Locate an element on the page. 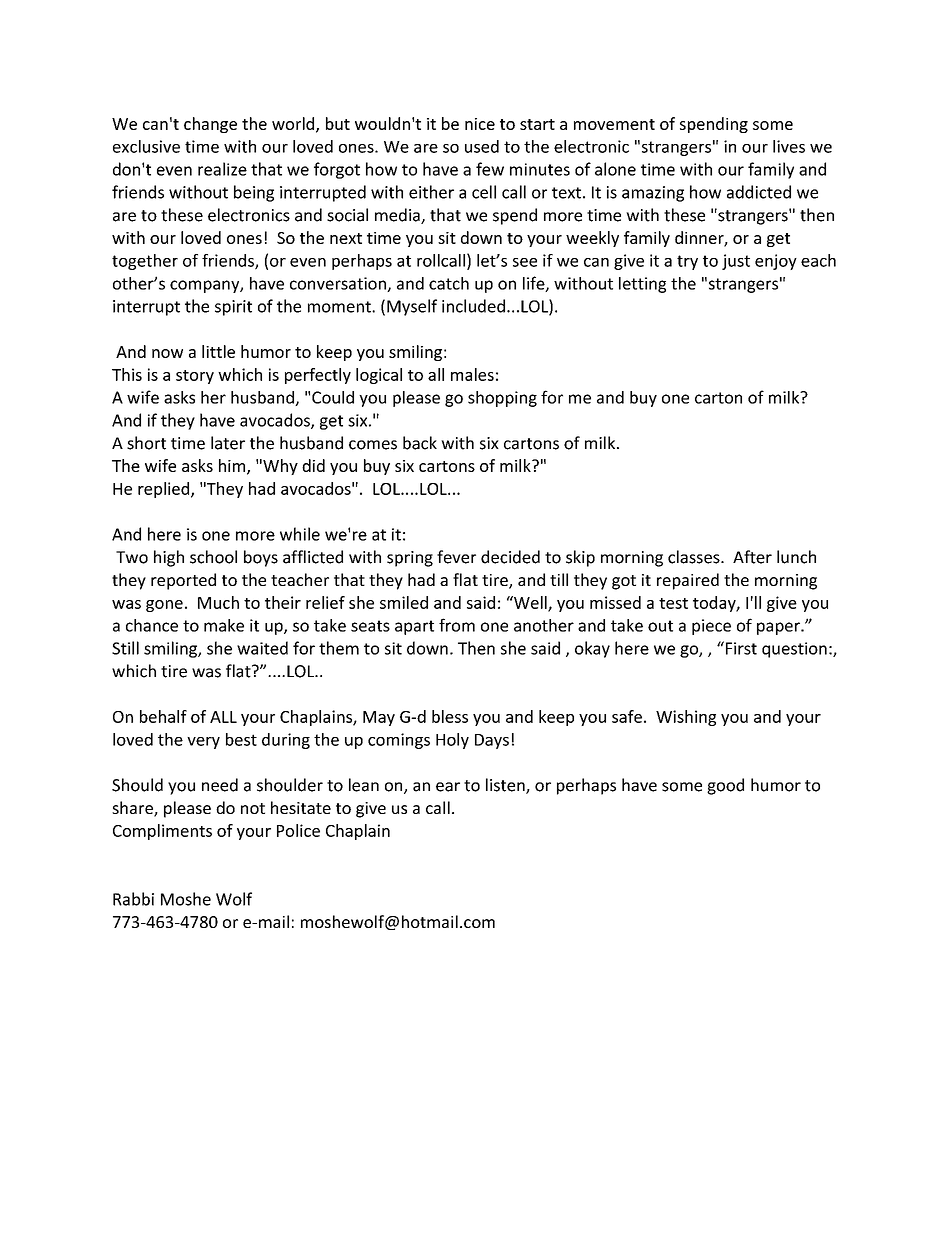 The image size is (952, 1233). spirit is located at coordinates (233, 308).
